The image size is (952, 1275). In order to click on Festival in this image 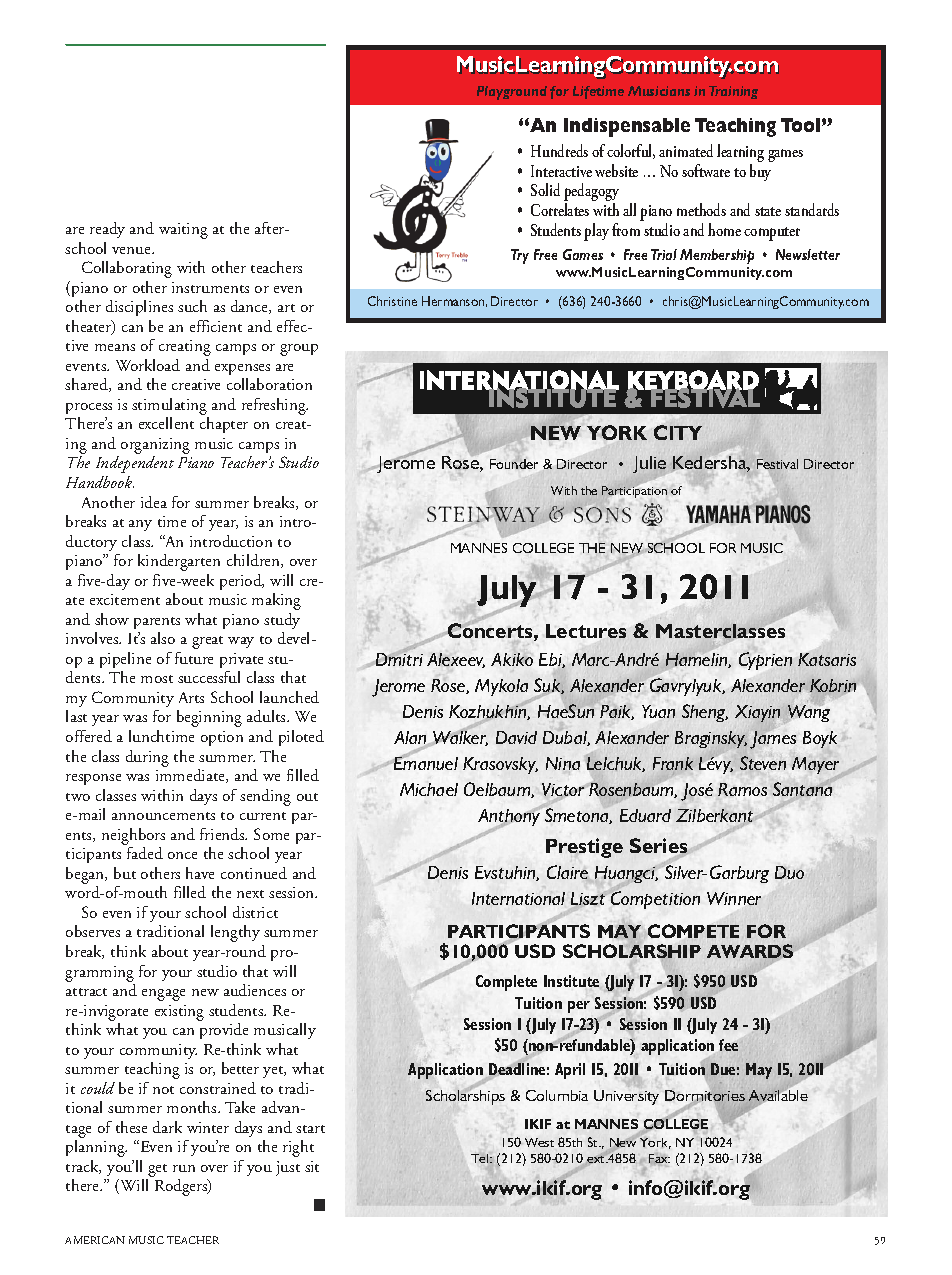, I will do `click(777, 464)`.
